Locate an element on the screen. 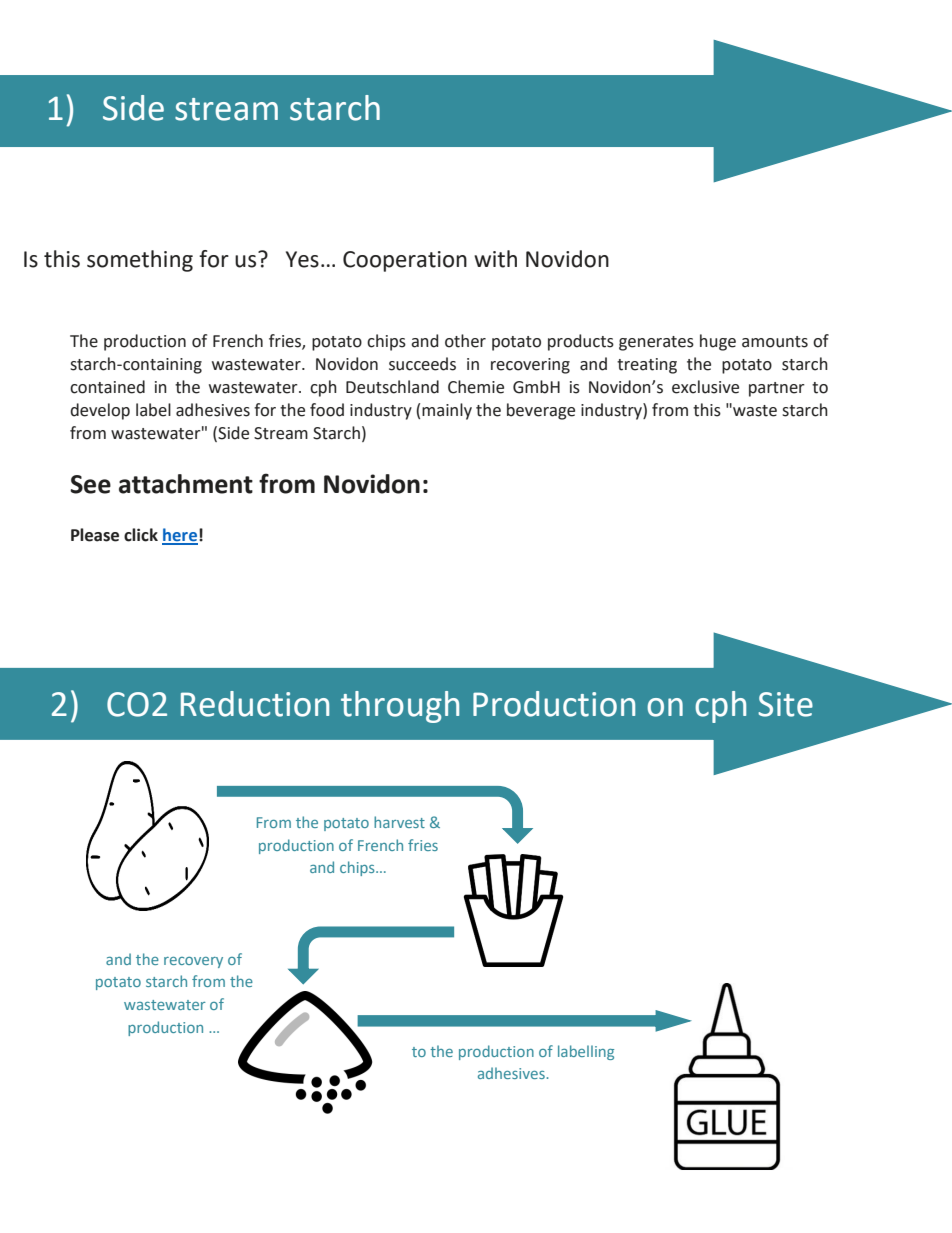 The height and width of the screenshot is (1233, 952). huge is located at coordinates (718, 342).
